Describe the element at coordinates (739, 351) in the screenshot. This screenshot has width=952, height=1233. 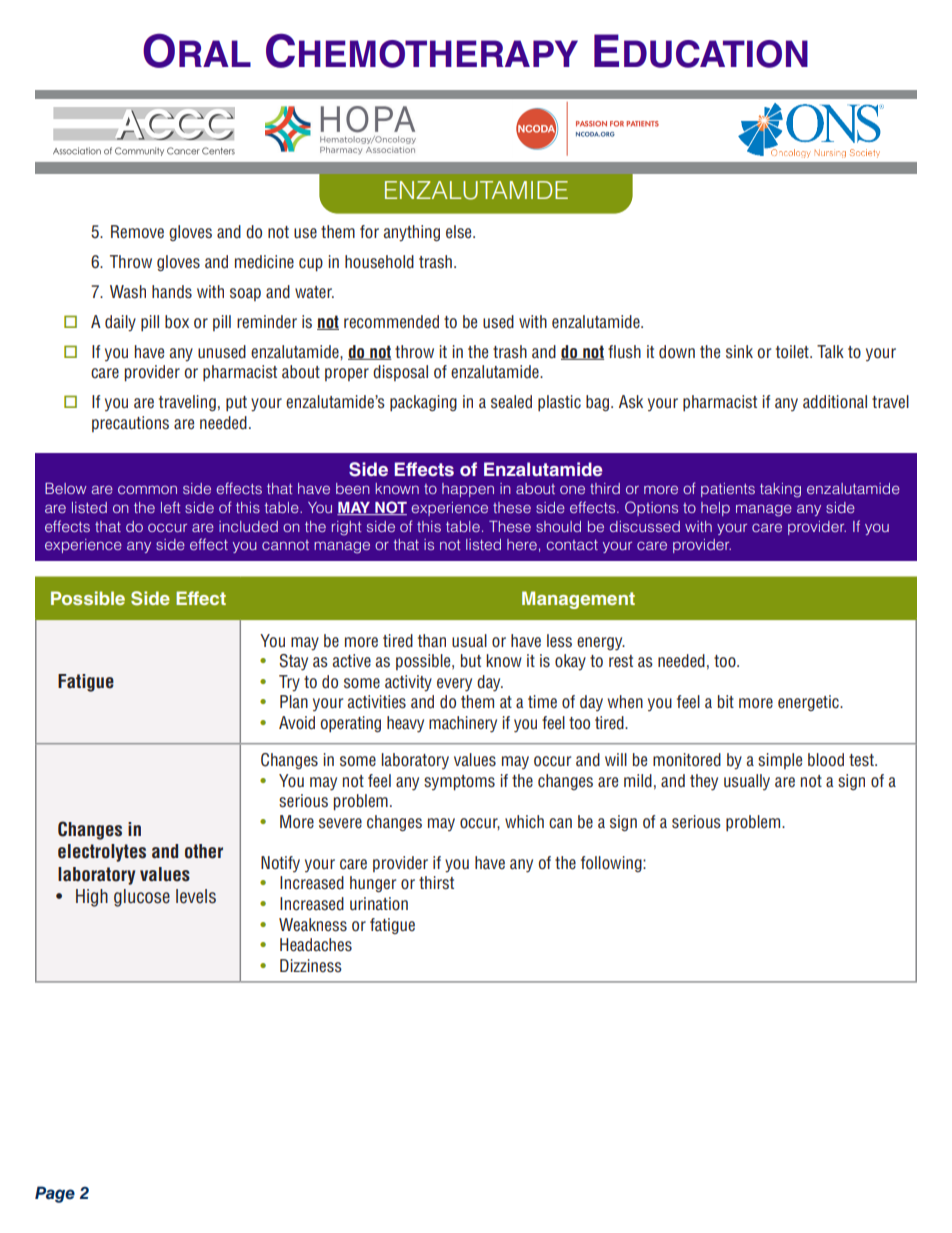
I see `sink` at that location.
